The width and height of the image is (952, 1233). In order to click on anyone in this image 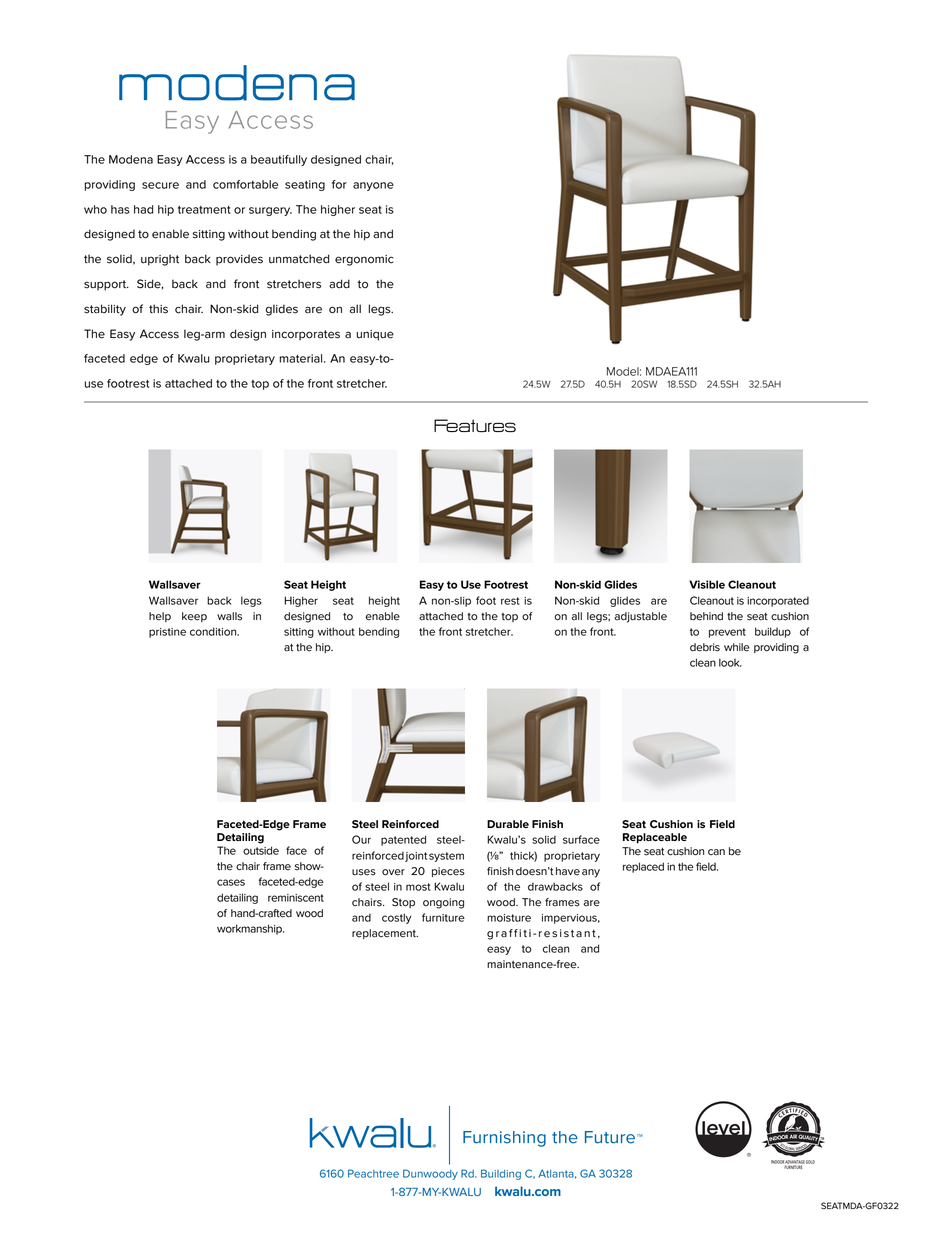, I will do `click(373, 186)`.
